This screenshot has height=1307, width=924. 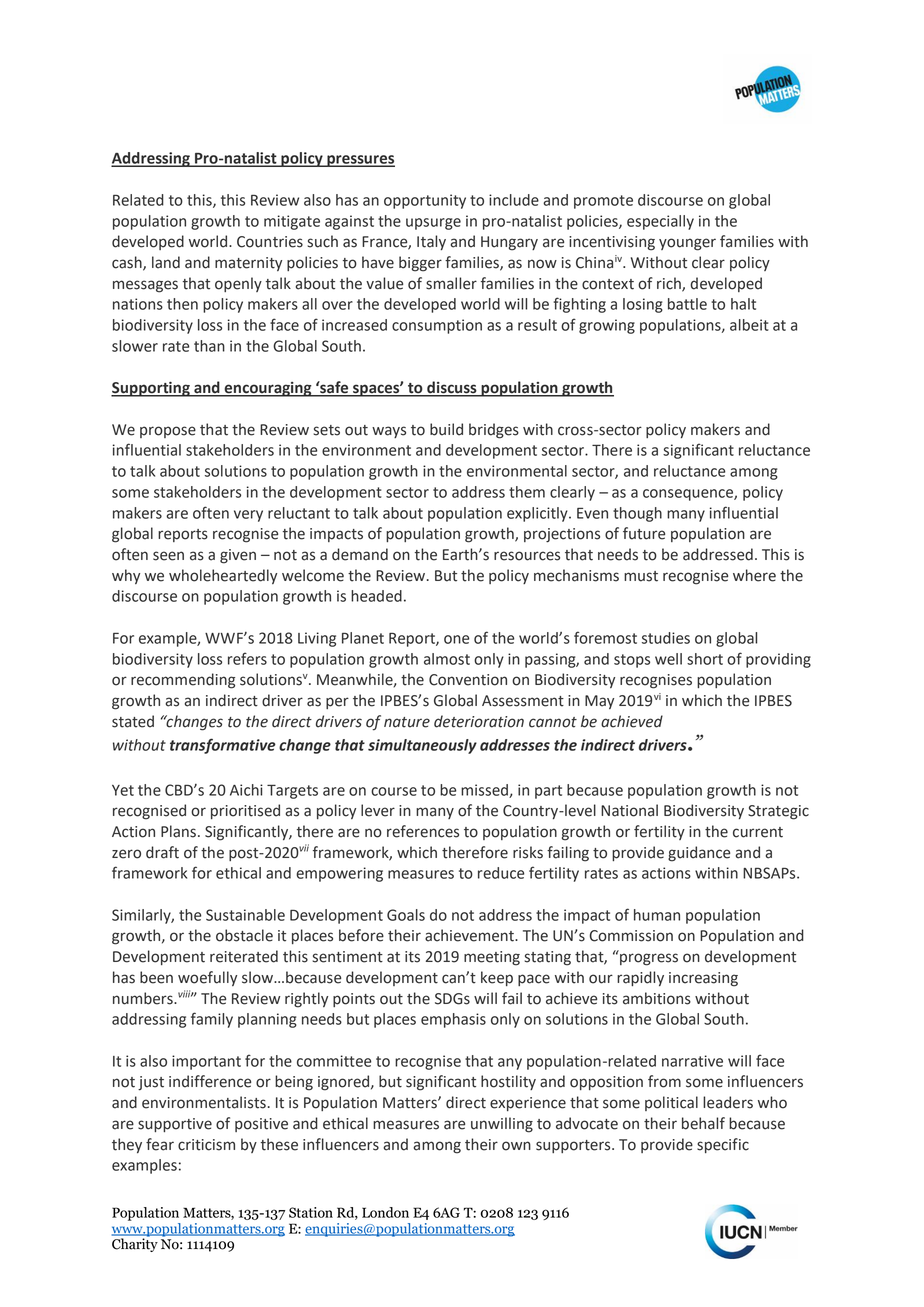 I want to click on short, so click(x=705, y=659).
